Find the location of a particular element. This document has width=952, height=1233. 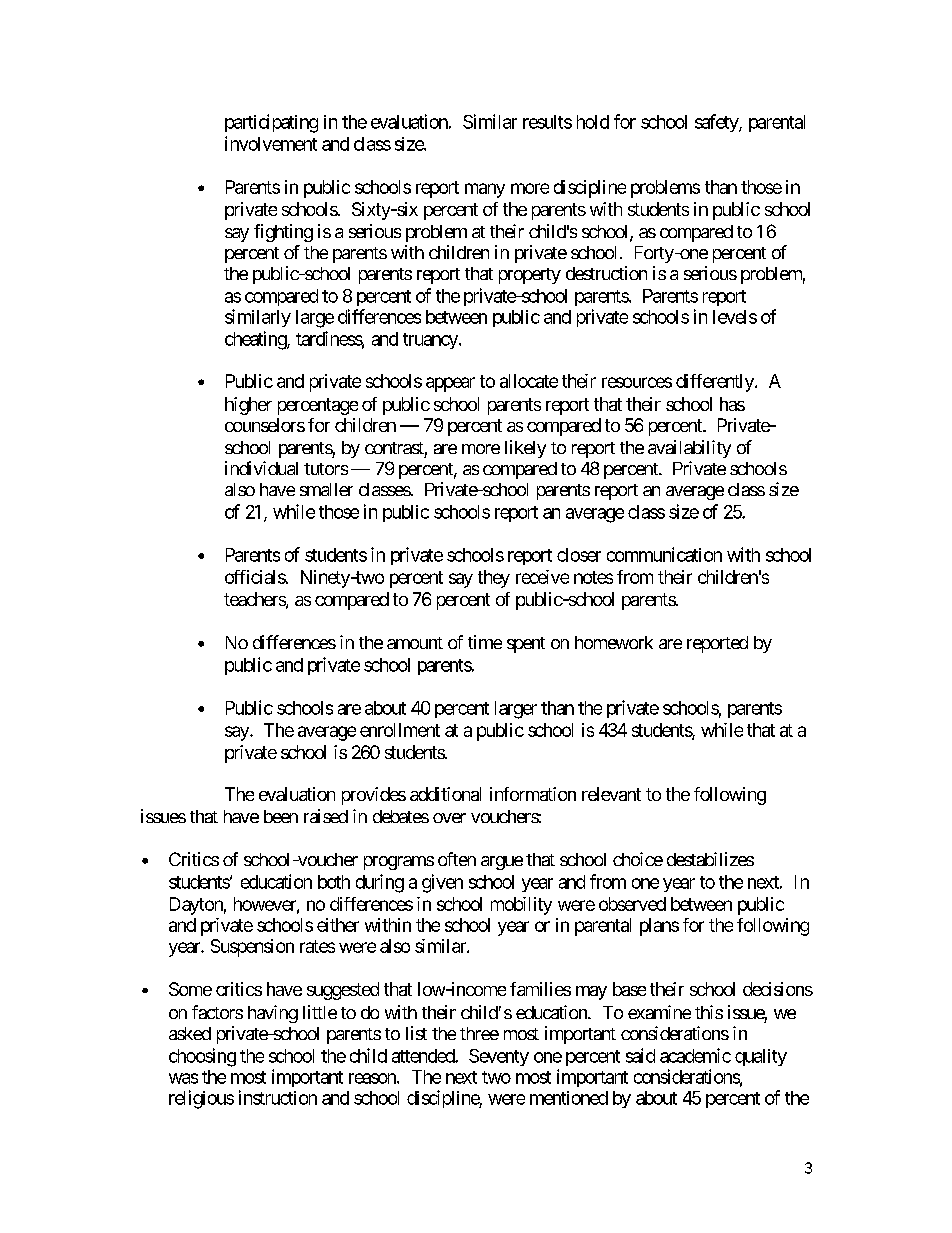

instruction is located at coordinates (278, 1097).
